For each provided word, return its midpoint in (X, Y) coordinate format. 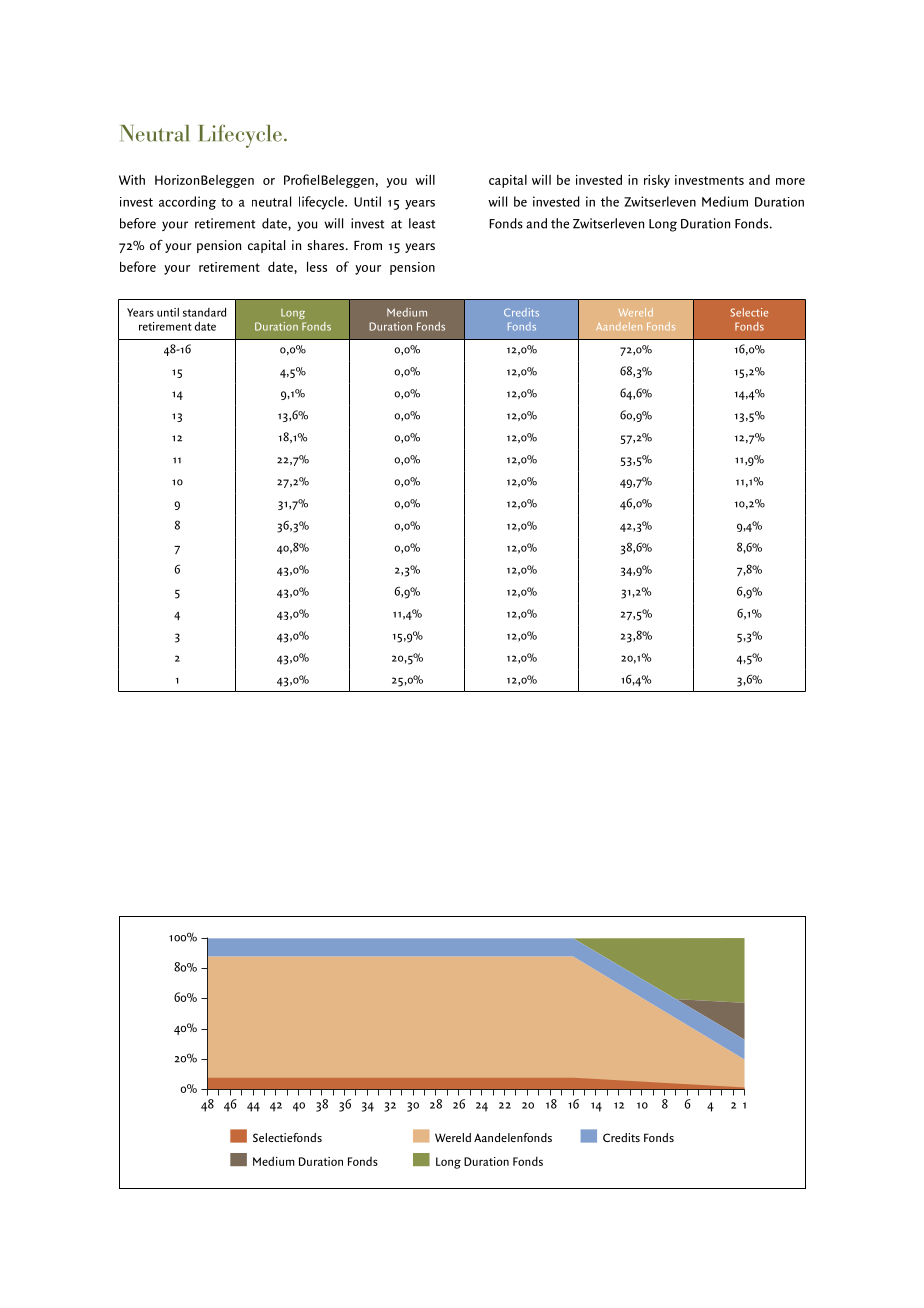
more (790, 181)
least (422, 223)
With (132, 179)
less (317, 267)
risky (657, 181)
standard (204, 312)
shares (325, 245)
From (368, 245)
